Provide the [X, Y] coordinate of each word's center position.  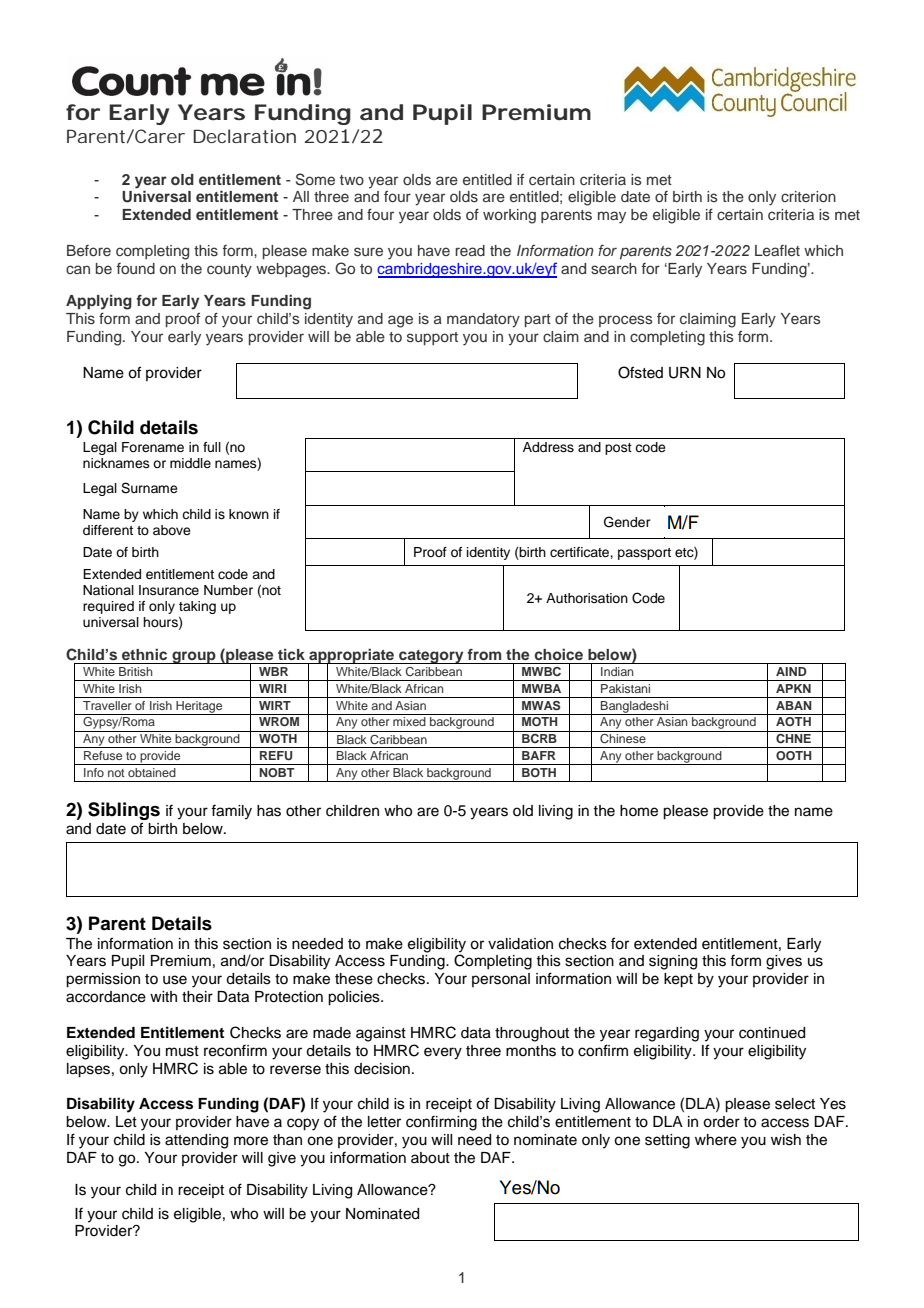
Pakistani [625, 688]
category [431, 657]
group [194, 657]
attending [196, 1141]
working [509, 216]
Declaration [244, 136]
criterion [808, 196]
